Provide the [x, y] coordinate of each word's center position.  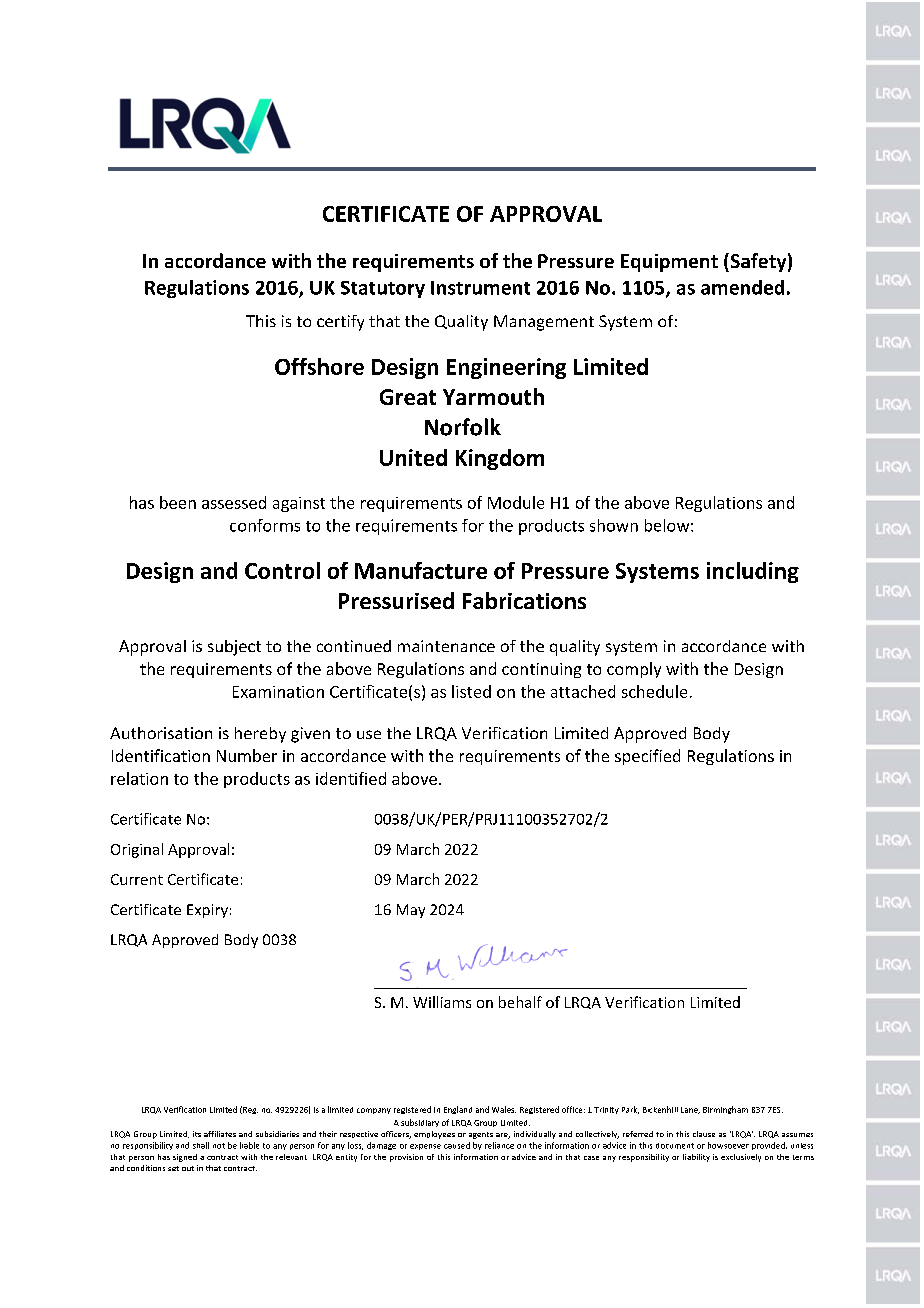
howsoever [728, 1145]
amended [742, 287]
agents [481, 1135]
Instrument [480, 288]
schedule [654, 691]
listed [471, 691]
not [219, 1146]
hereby [260, 735]
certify [340, 323]
